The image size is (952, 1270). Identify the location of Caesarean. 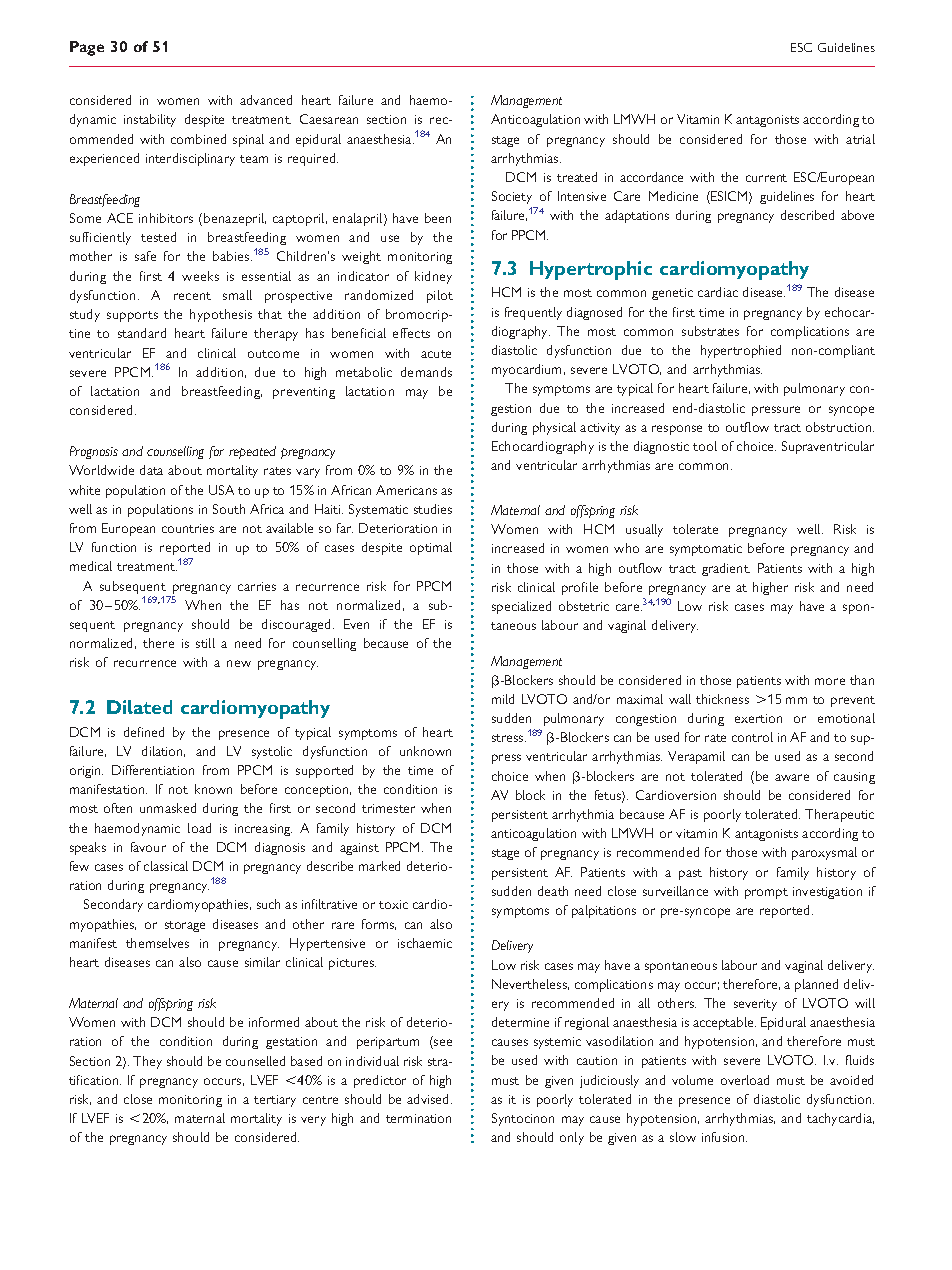
(329, 119).
